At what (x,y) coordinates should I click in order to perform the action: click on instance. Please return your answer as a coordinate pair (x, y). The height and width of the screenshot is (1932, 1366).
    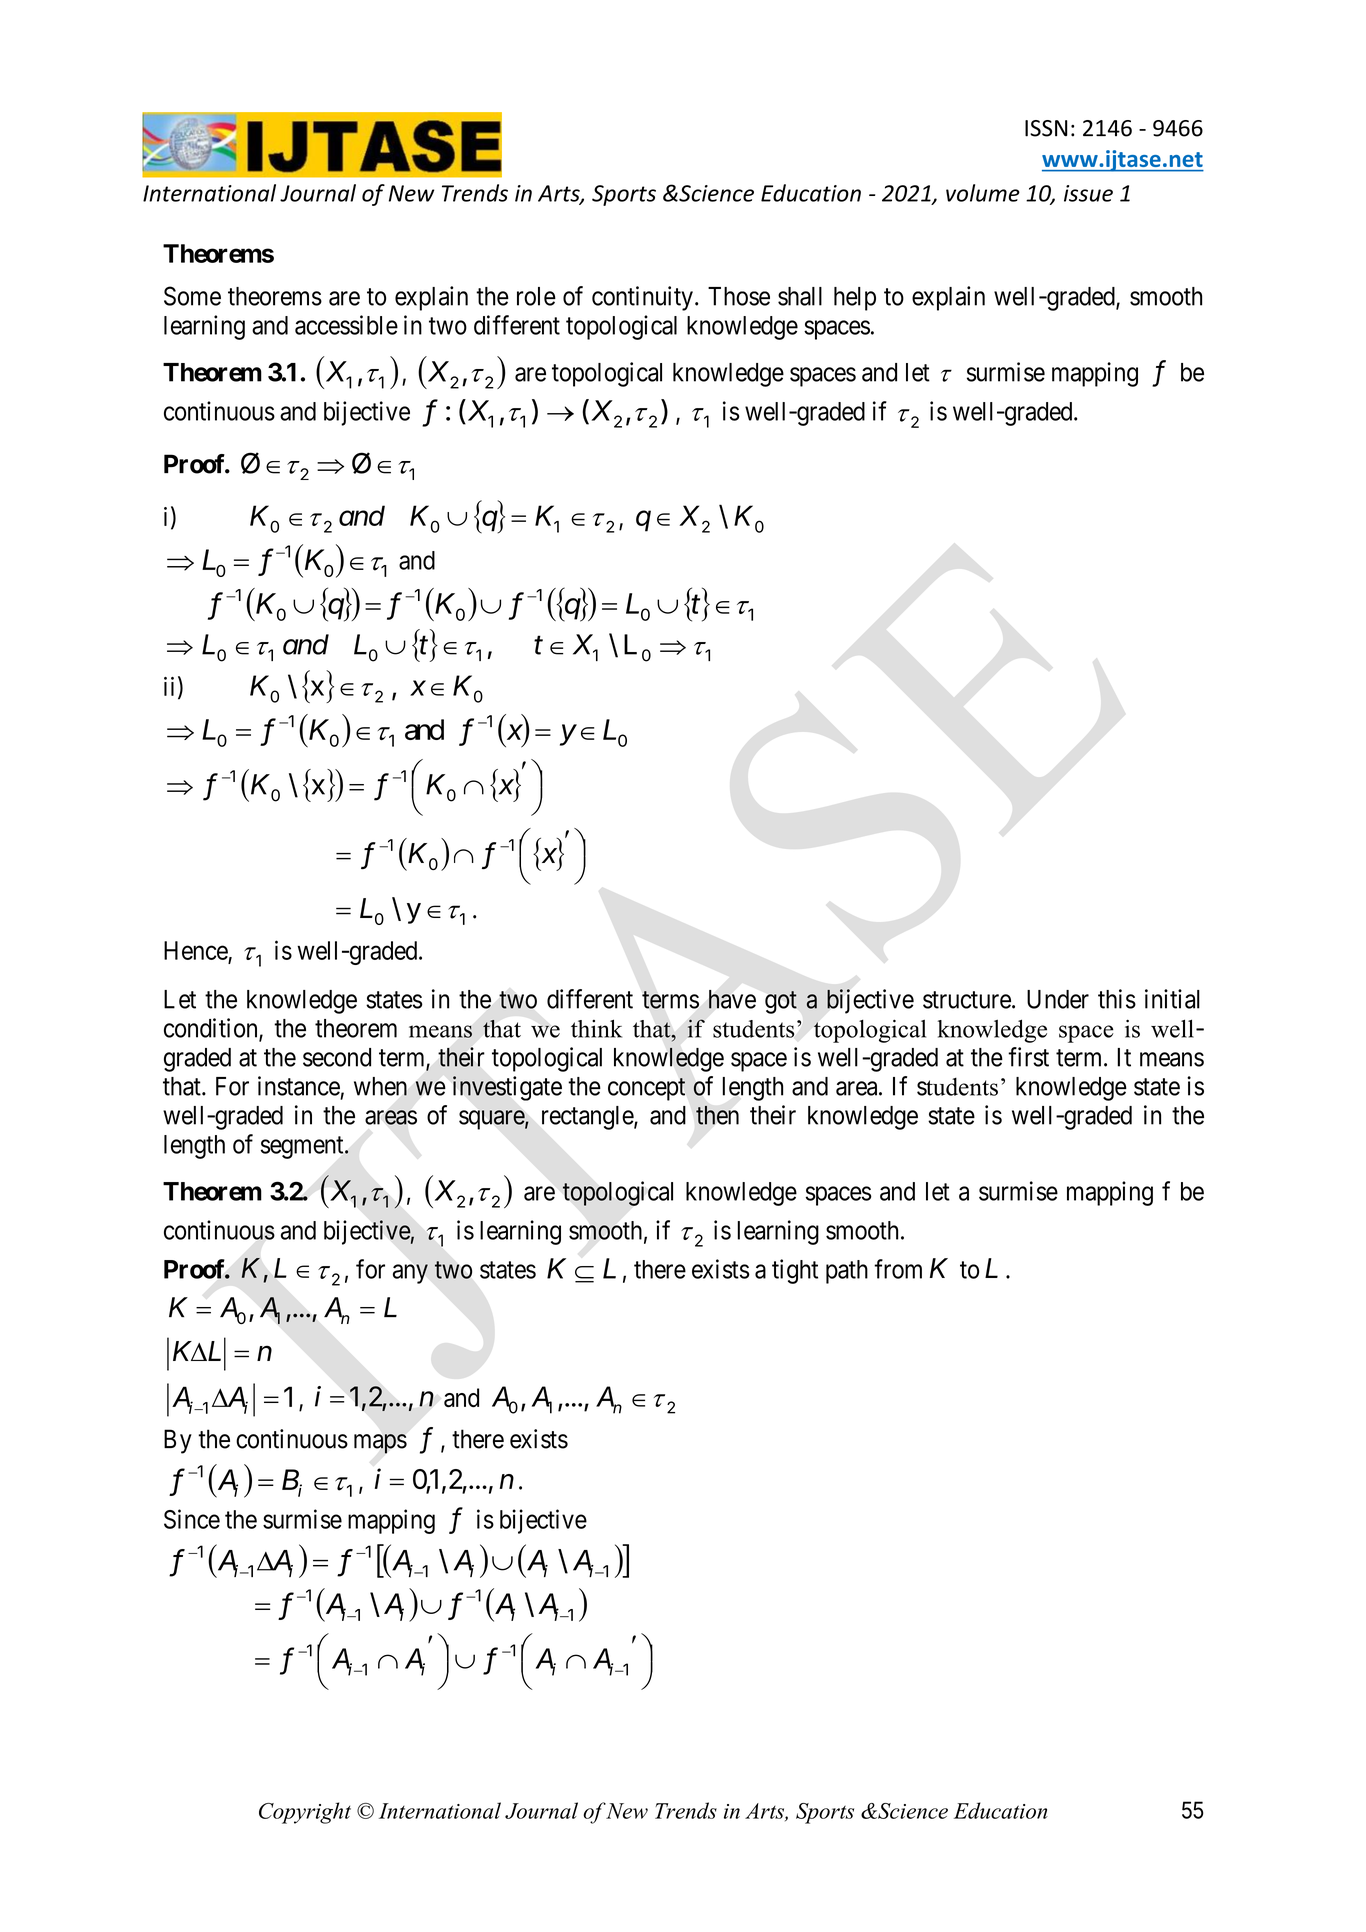
    Looking at the image, I should click on (299, 1086).
